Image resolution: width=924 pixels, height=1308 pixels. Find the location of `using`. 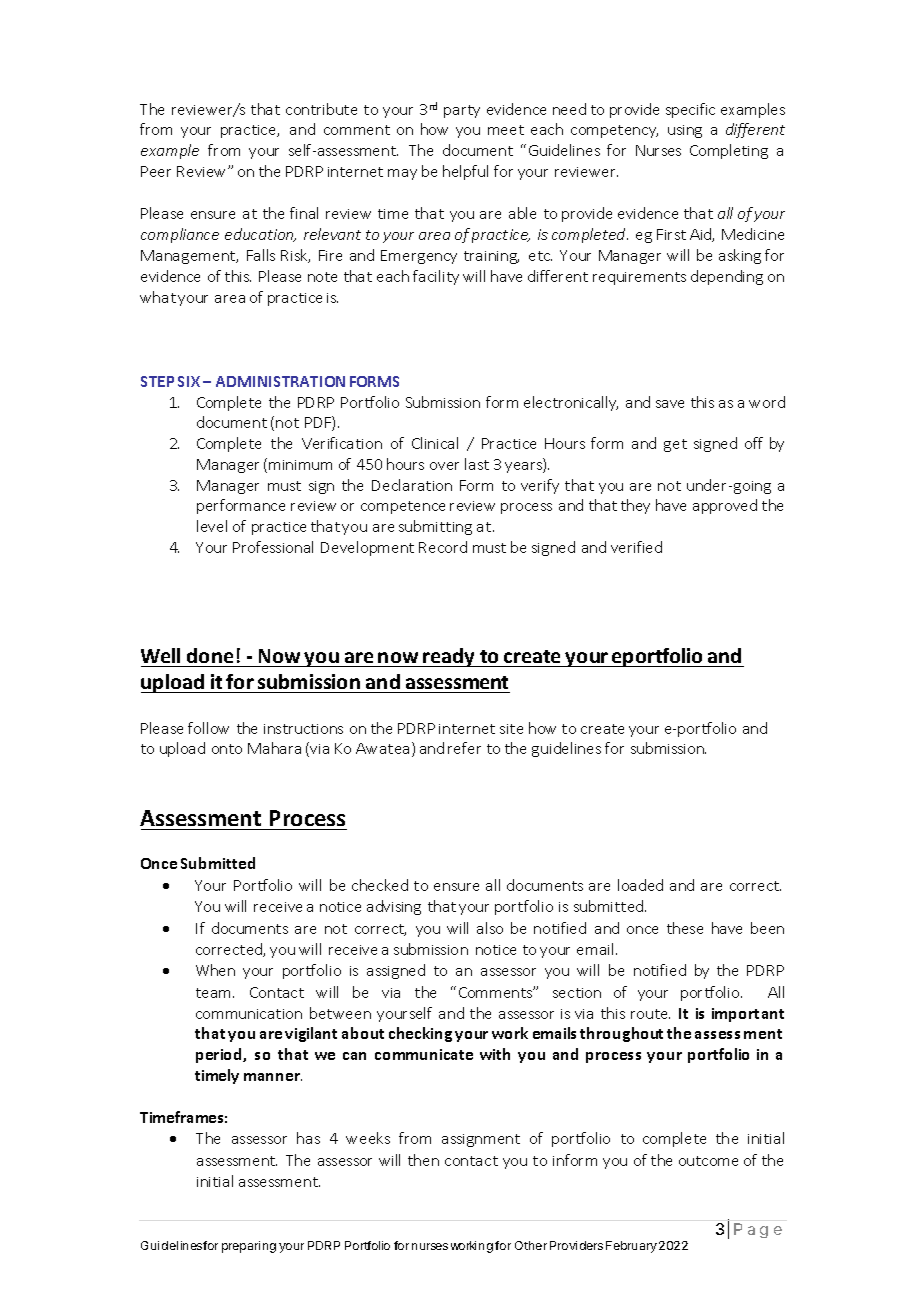

using is located at coordinates (685, 131).
